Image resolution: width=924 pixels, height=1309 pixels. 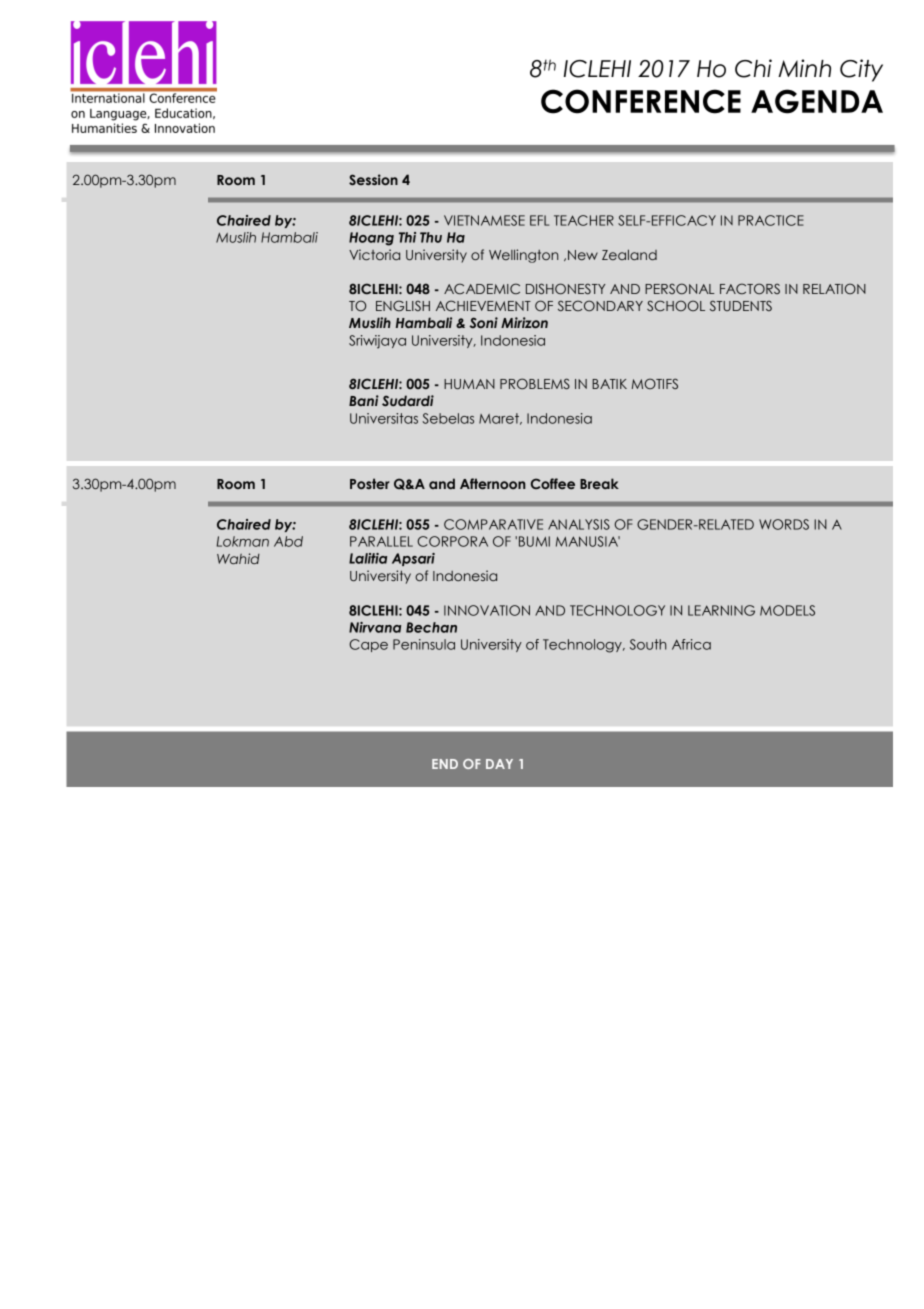 I want to click on Victoria, so click(x=374, y=254).
